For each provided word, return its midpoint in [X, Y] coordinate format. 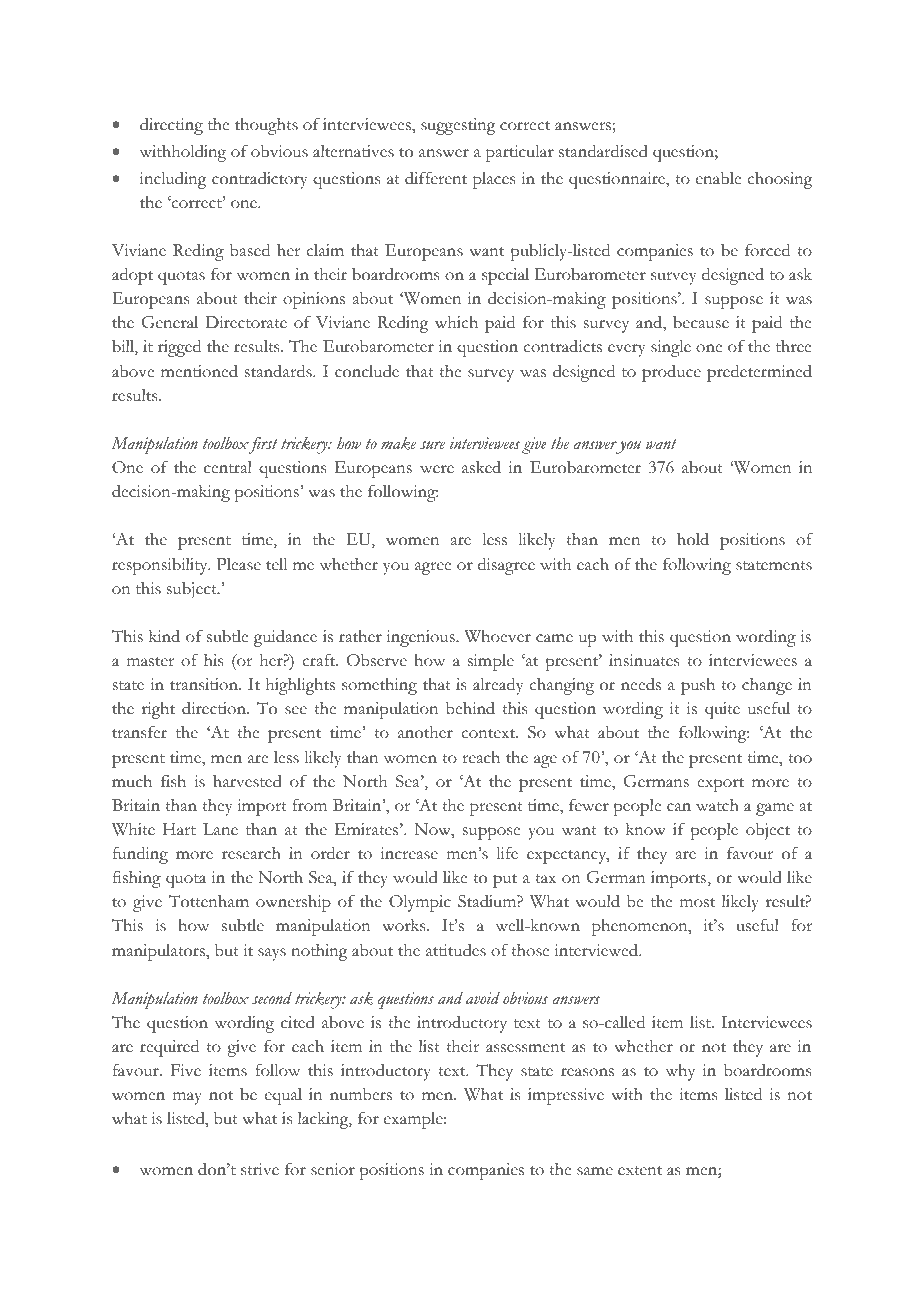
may [187, 1098]
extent [640, 1171]
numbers [361, 1094]
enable [718, 178]
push [698, 686]
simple [491, 662]
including [173, 180]
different [436, 178]
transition [205, 684]
